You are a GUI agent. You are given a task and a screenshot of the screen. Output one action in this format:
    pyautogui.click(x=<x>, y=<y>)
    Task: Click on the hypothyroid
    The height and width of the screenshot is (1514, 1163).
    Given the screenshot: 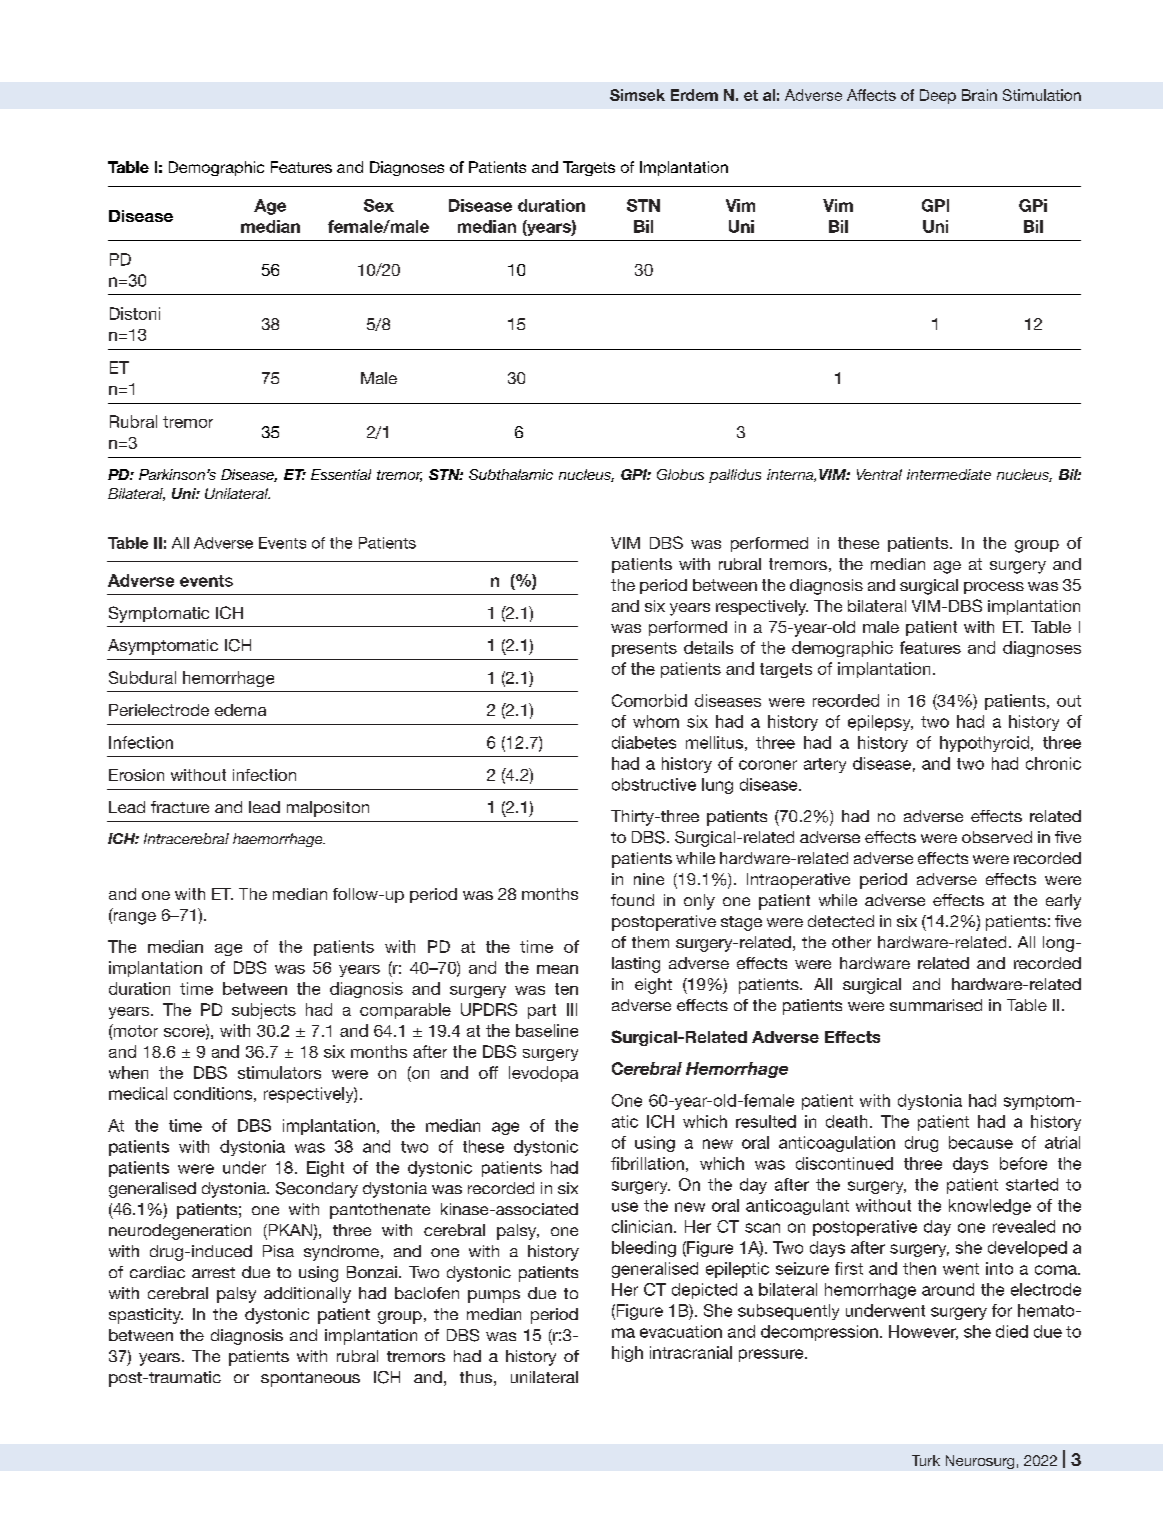 What is the action you would take?
    pyautogui.click(x=984, y=744)
